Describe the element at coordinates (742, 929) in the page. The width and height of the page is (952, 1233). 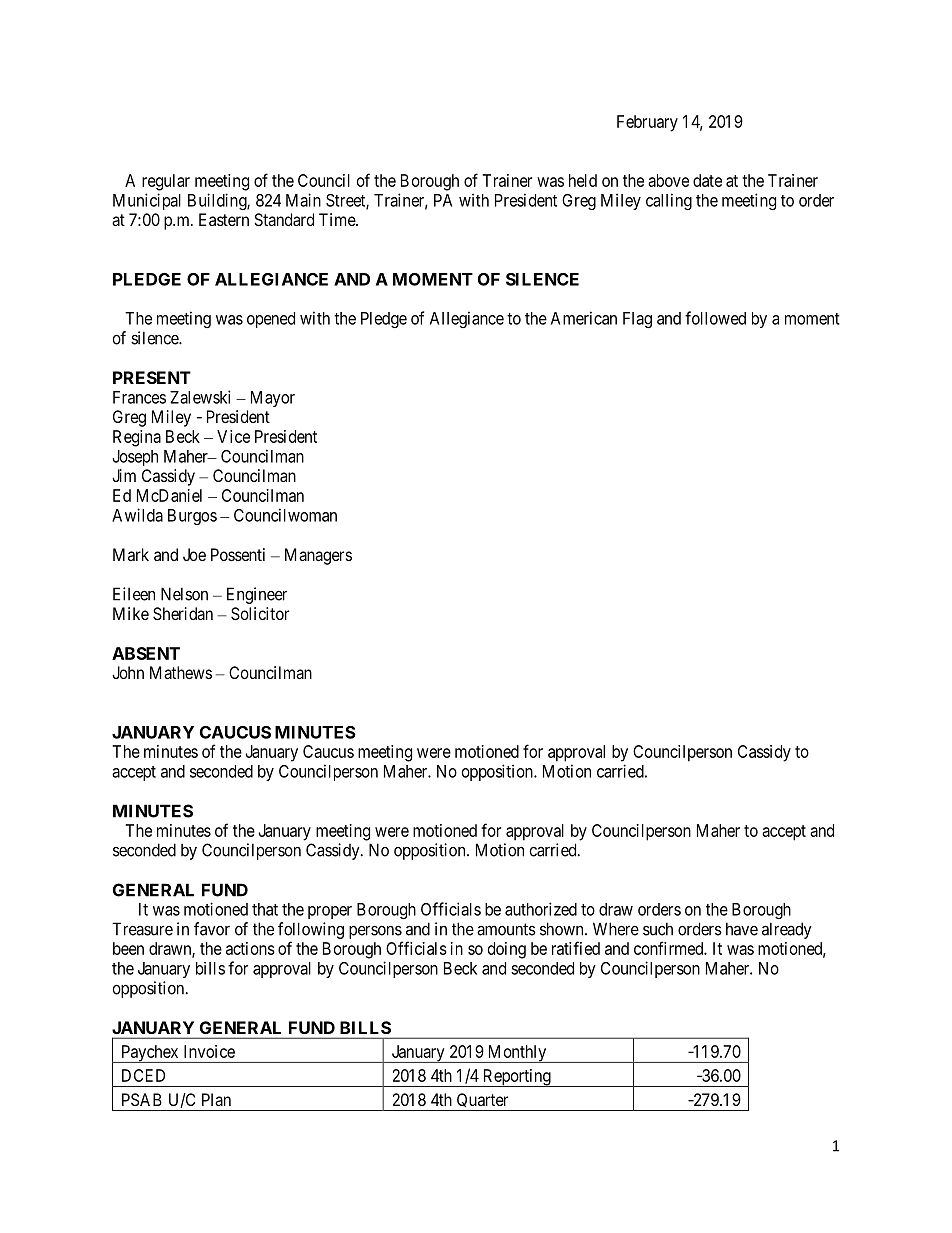
I see `have` at that location.
